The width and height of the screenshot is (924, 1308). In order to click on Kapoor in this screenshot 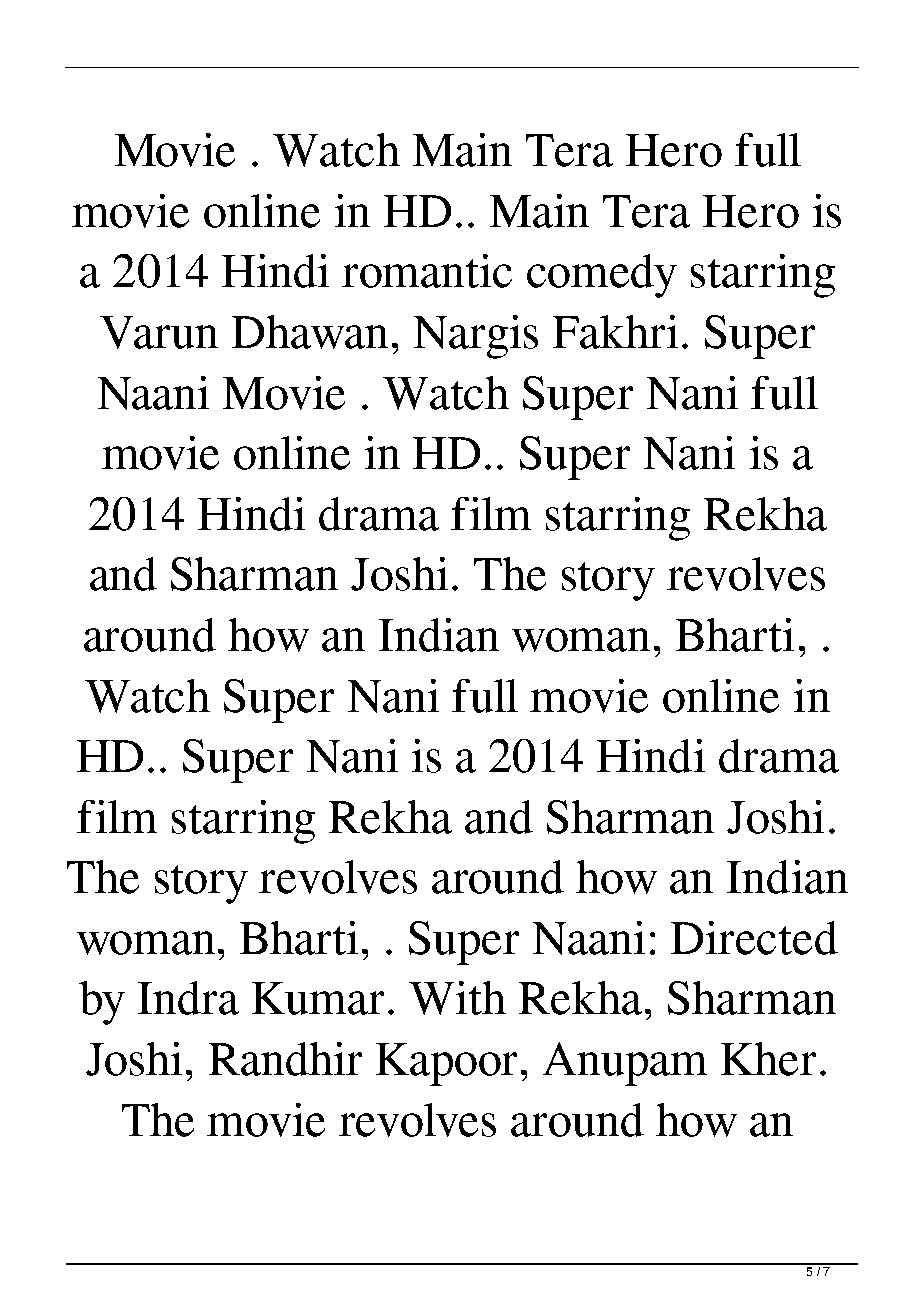, I will do `click(446, 1064)`.
